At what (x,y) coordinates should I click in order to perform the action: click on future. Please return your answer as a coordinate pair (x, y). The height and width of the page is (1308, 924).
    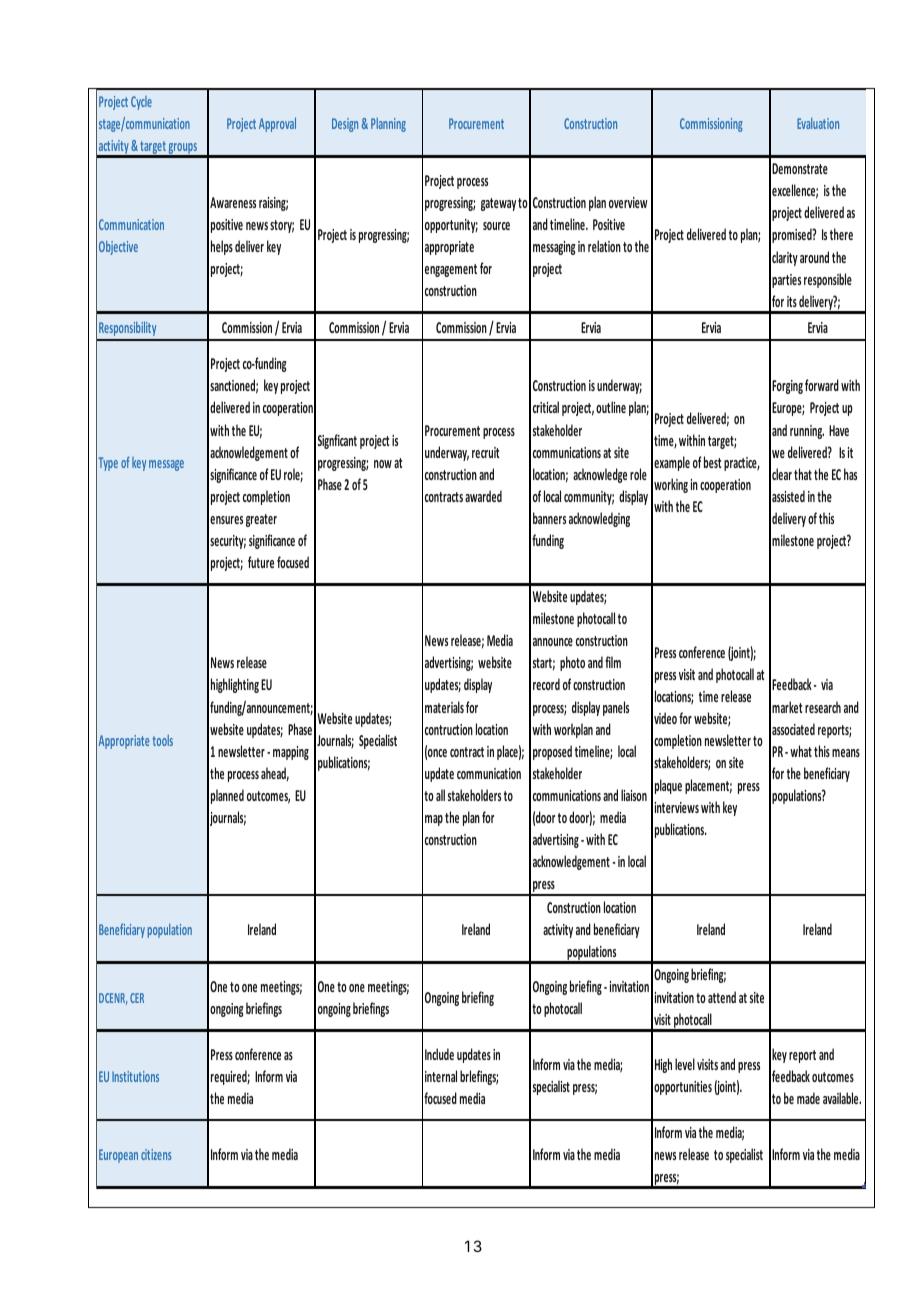
    Looking at the image, I should click on (261, 562).
